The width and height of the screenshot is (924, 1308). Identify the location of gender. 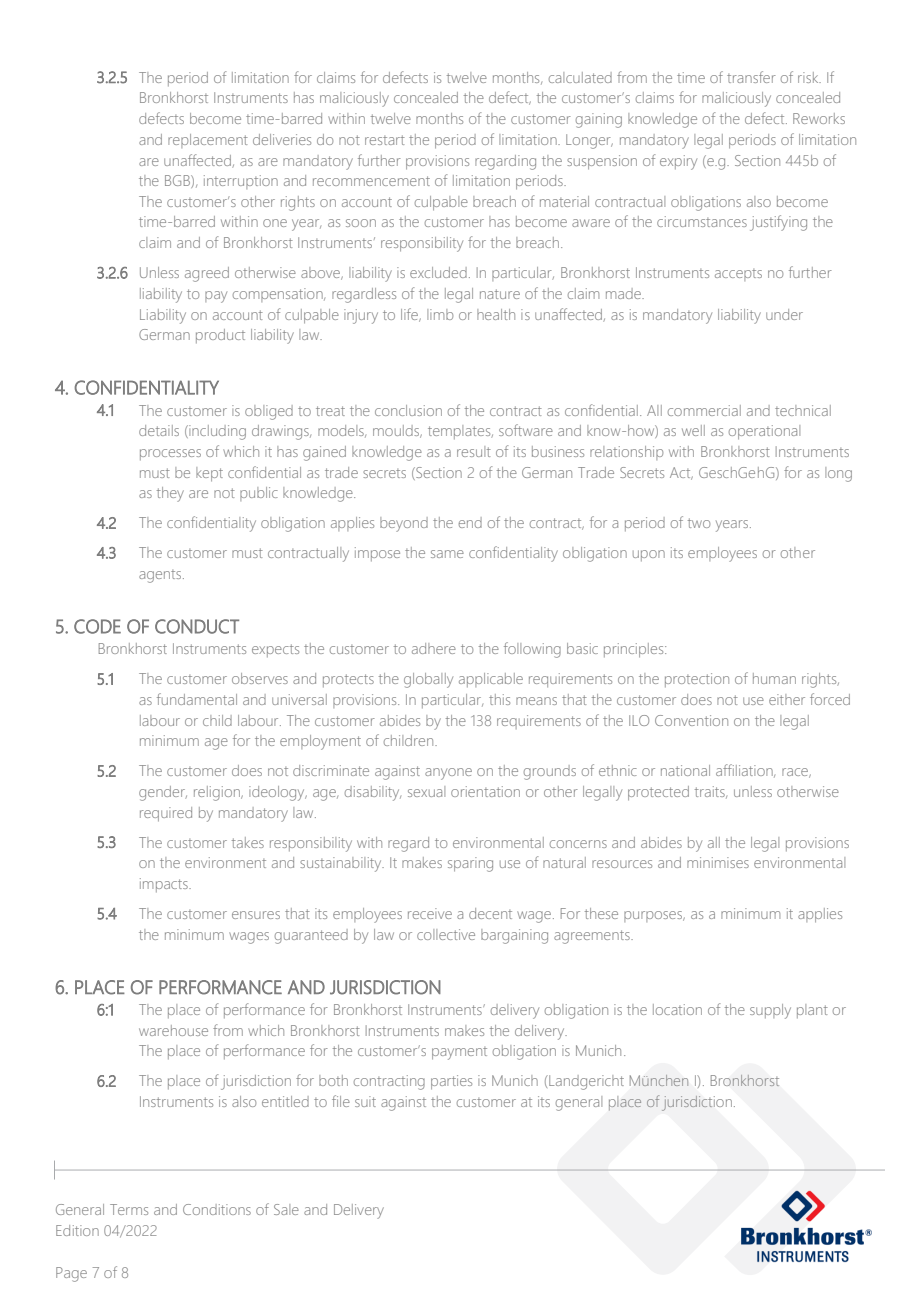
(163, 793).
